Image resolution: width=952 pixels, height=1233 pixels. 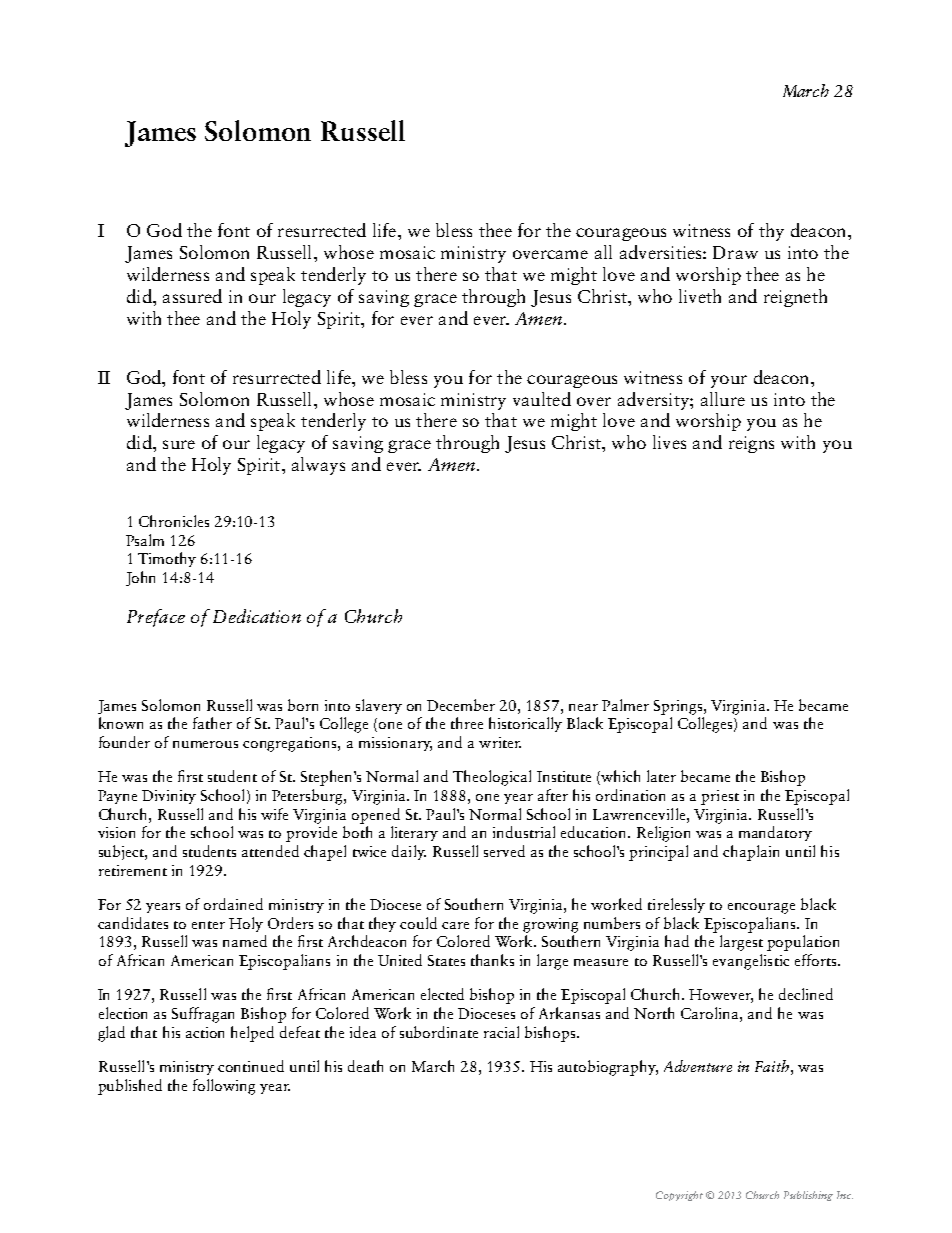 I want to click on death, so click(x=365, y=1066).
